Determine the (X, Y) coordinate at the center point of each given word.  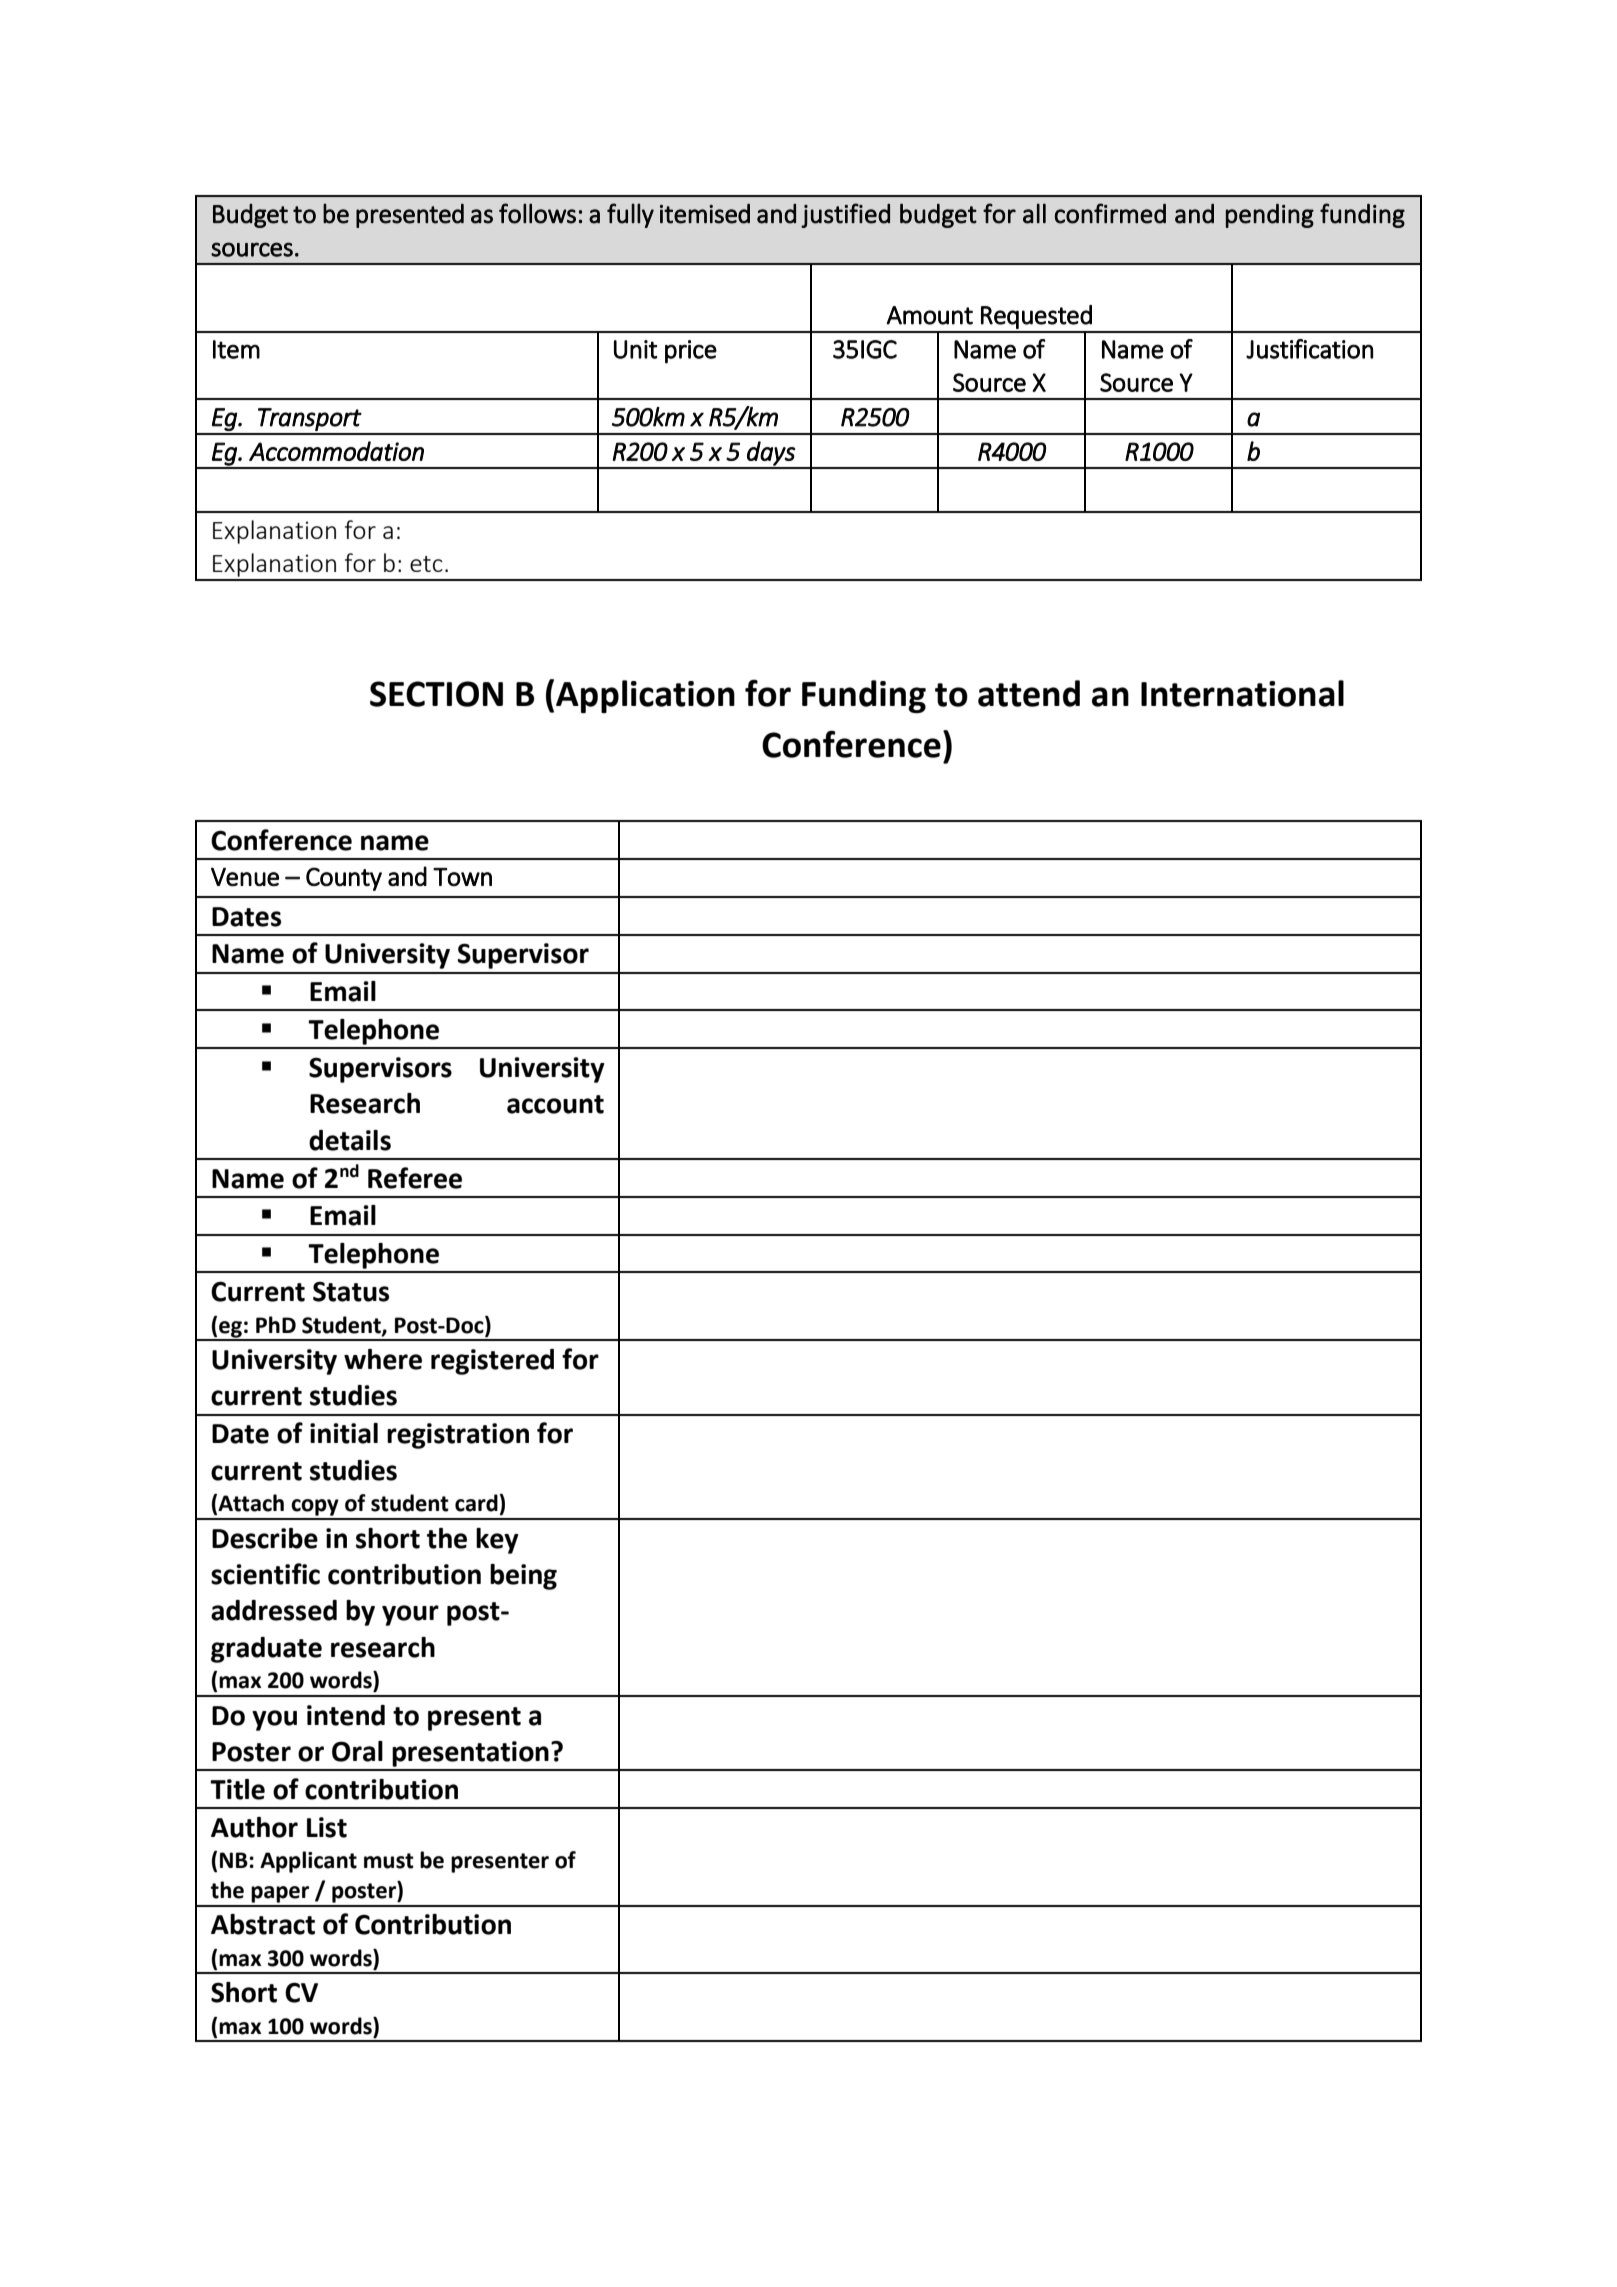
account (555, 1104)
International (1242, 693)
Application (645, 696)
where (383, 1359)
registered (492, 1362)
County (344, 879)
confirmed (1110, 213)
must (389, 1861)
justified (845, 215)
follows (537, 213)
